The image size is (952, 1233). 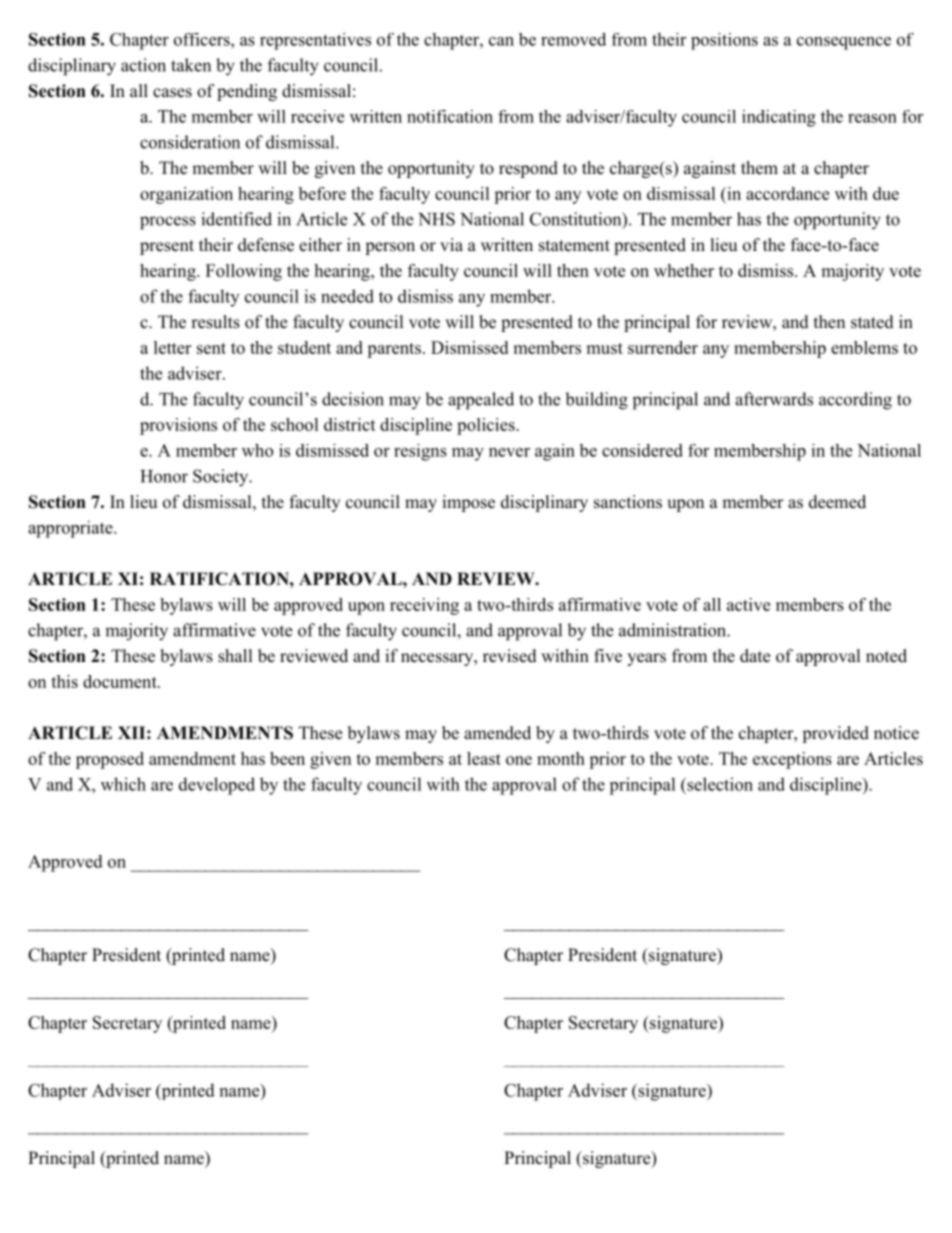 I want to click on least, so click(x=484, y=758).
